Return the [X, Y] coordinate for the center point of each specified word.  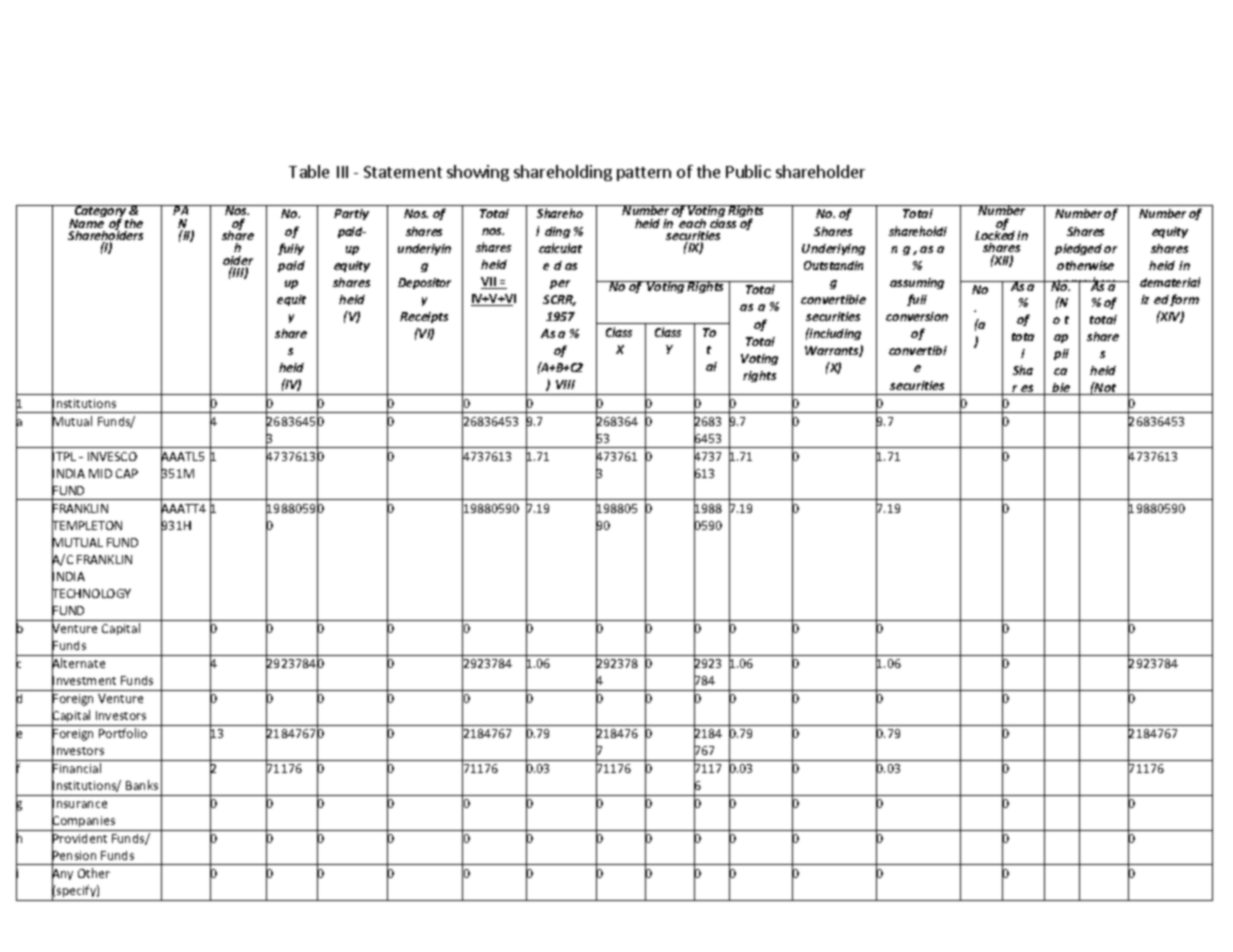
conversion [917, 316]
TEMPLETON [87, 526]
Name [86, 223]
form [1184, 300]
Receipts [424, 317]
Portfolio [123, 733]
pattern [644, 174]
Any [62, 875]
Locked [995, 234]
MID [100, 473]
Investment [84, 681]
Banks [142, 785]
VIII [565, 384]
